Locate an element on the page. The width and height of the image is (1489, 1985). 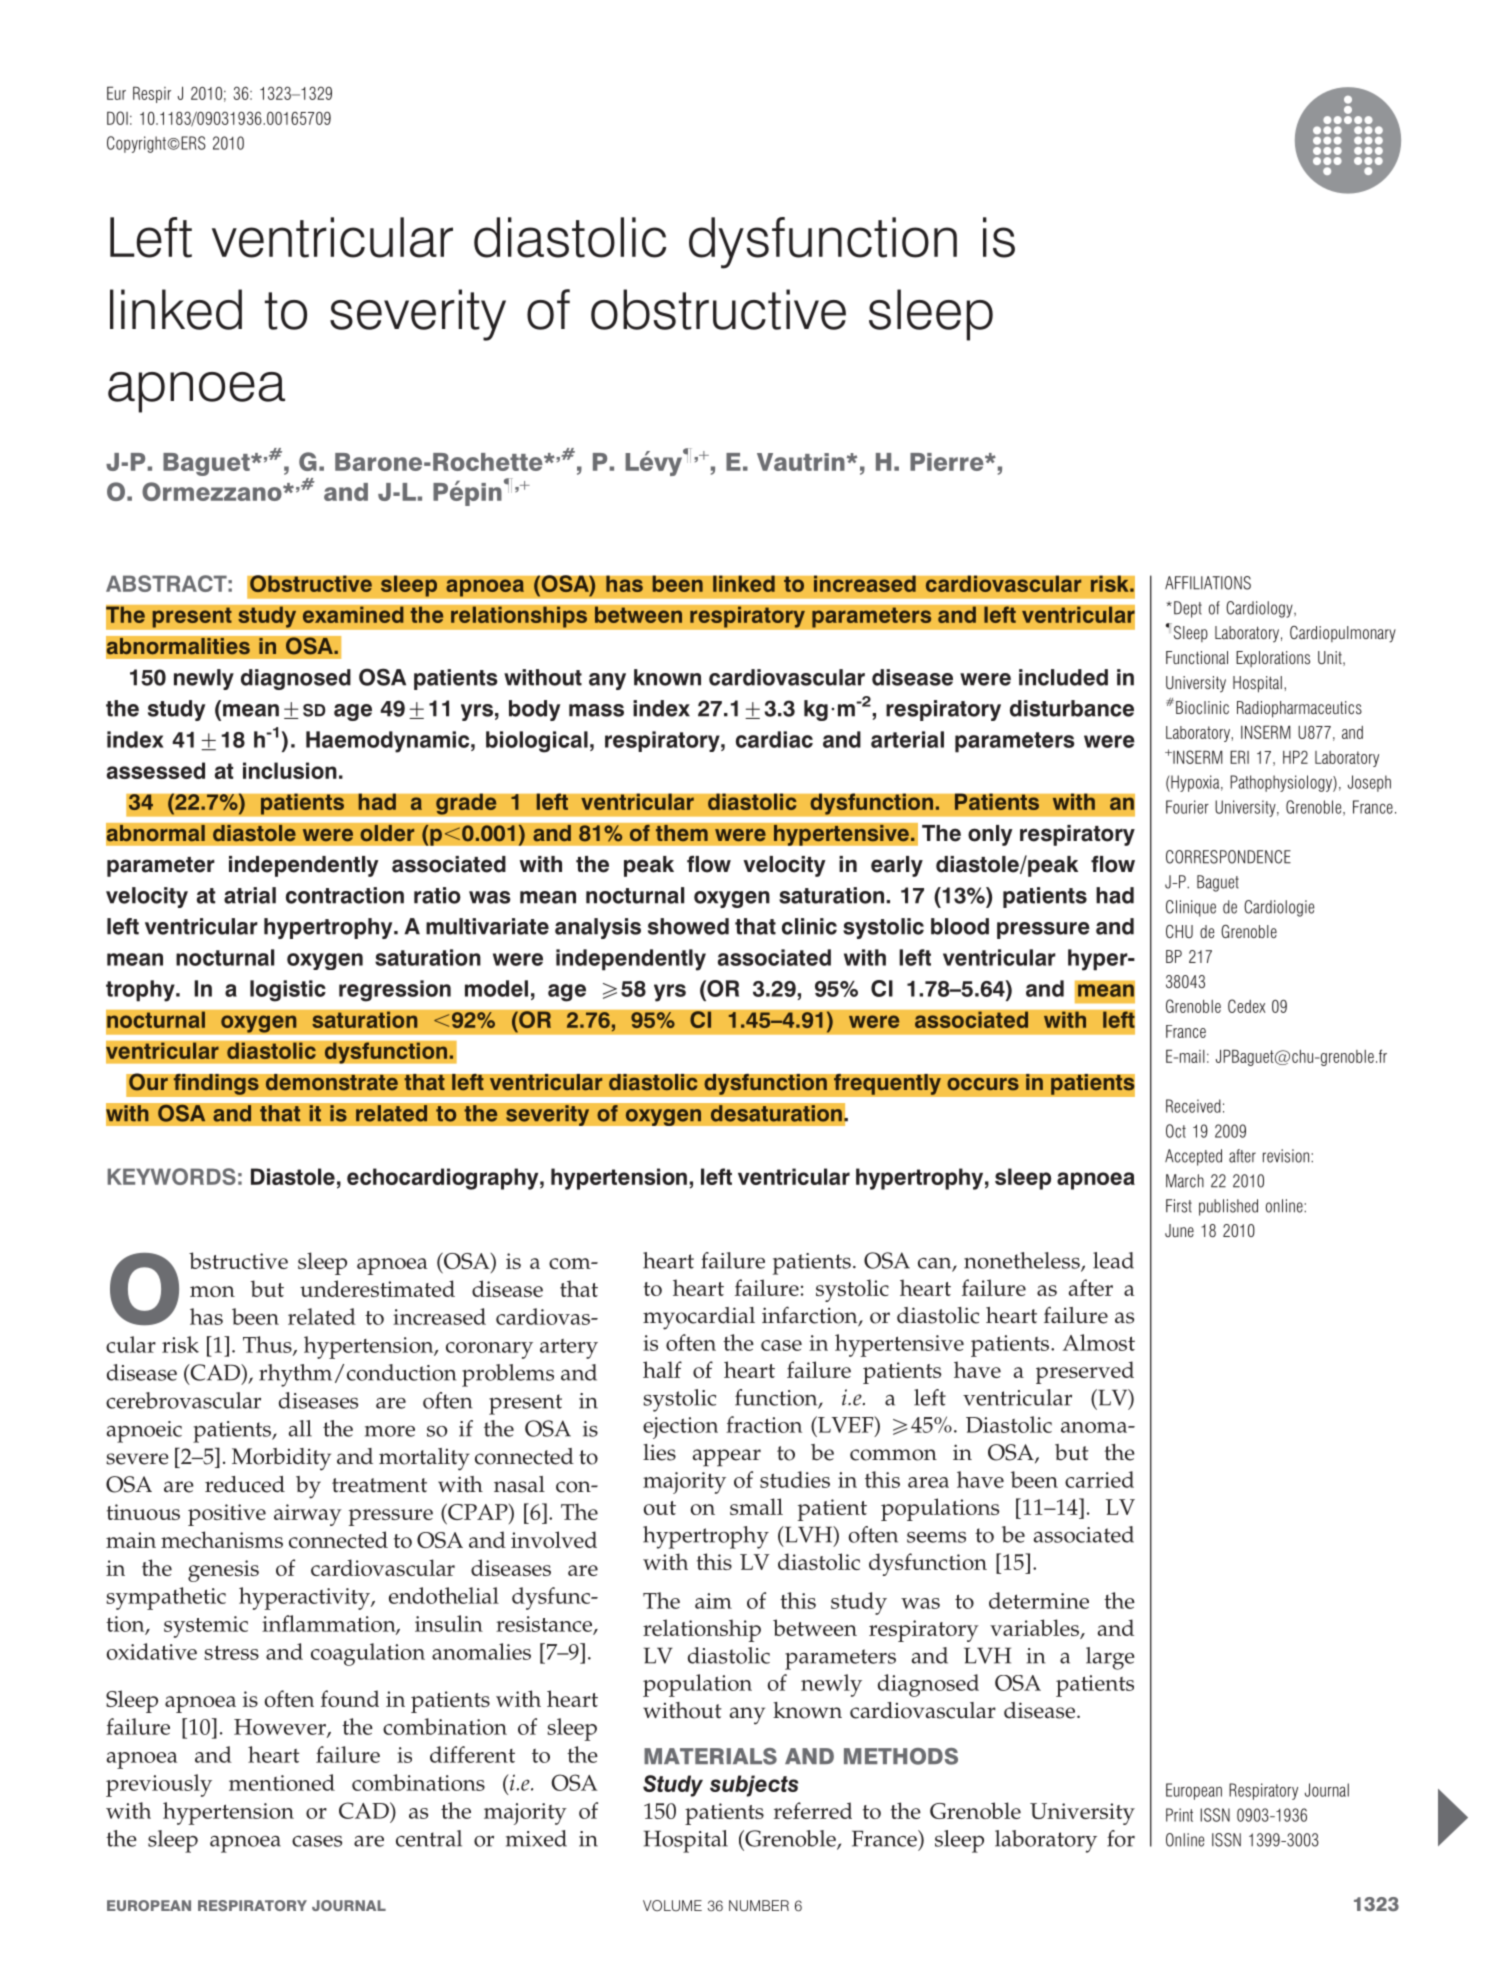
Print is located at coordinates (1179, 1815).
